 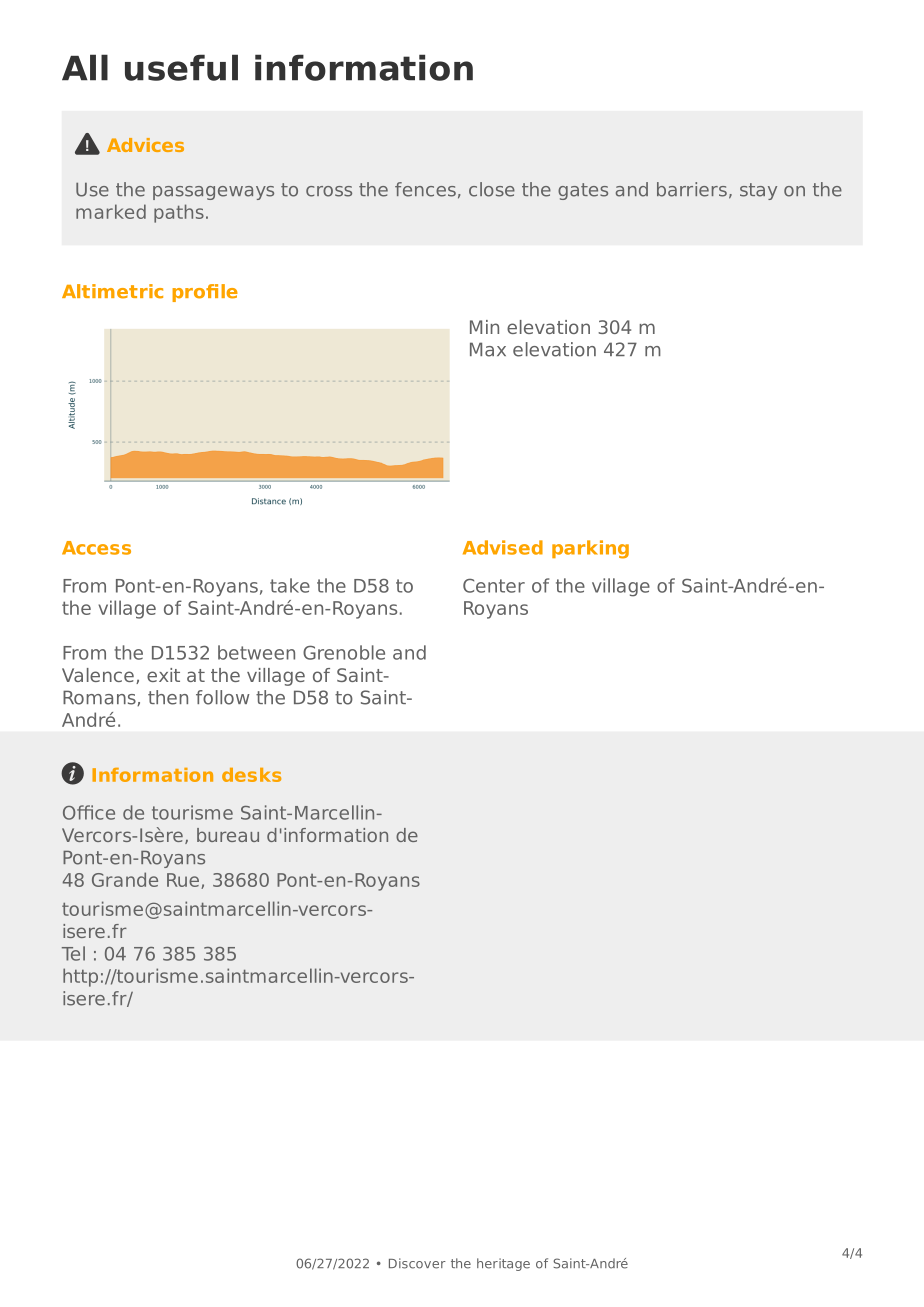 I want to click on heritage, so click(x=503, y=1264).
